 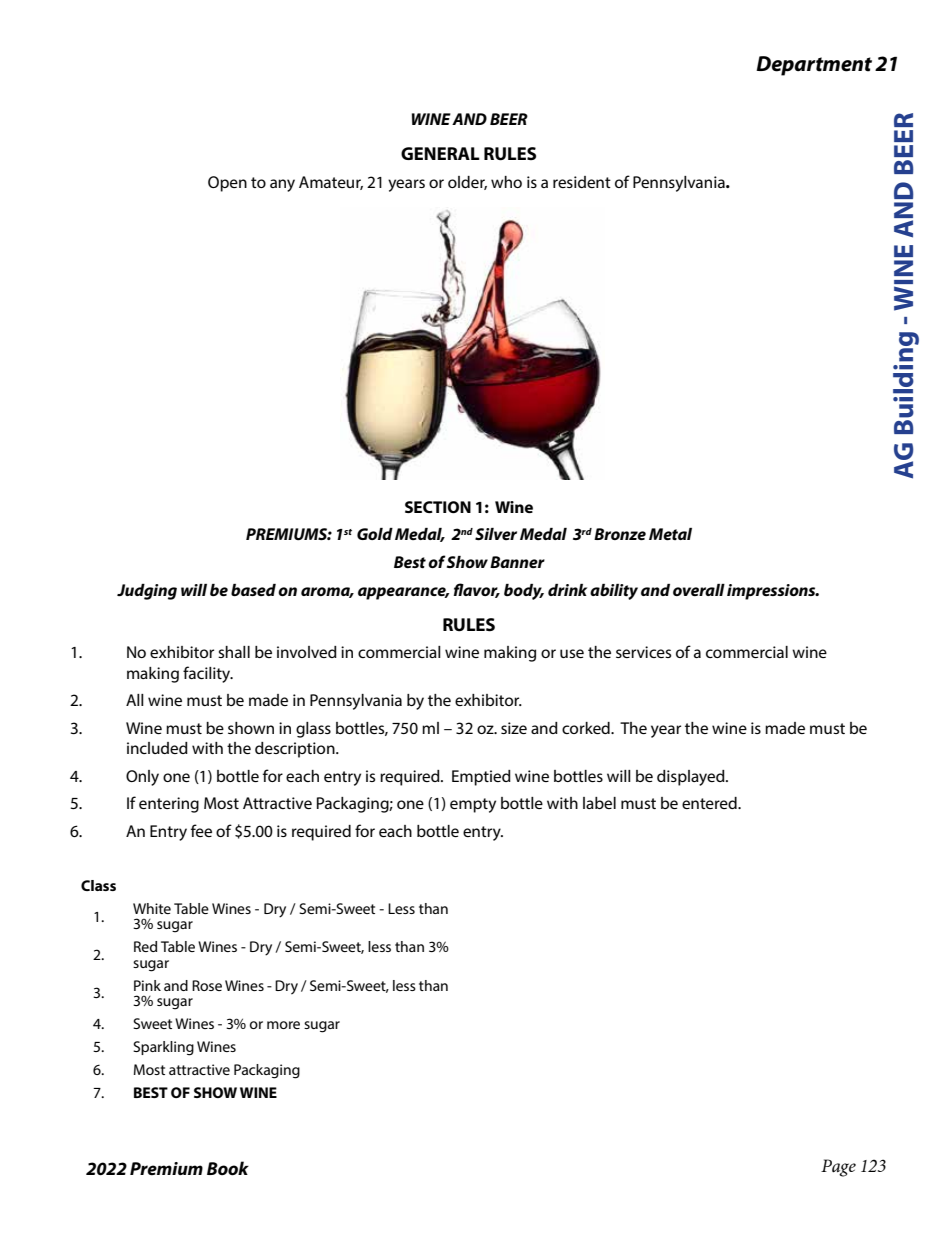 What do you see at coordinates (477, 590) in the image?
I see `flavor` at bounding box center [477, 590].
